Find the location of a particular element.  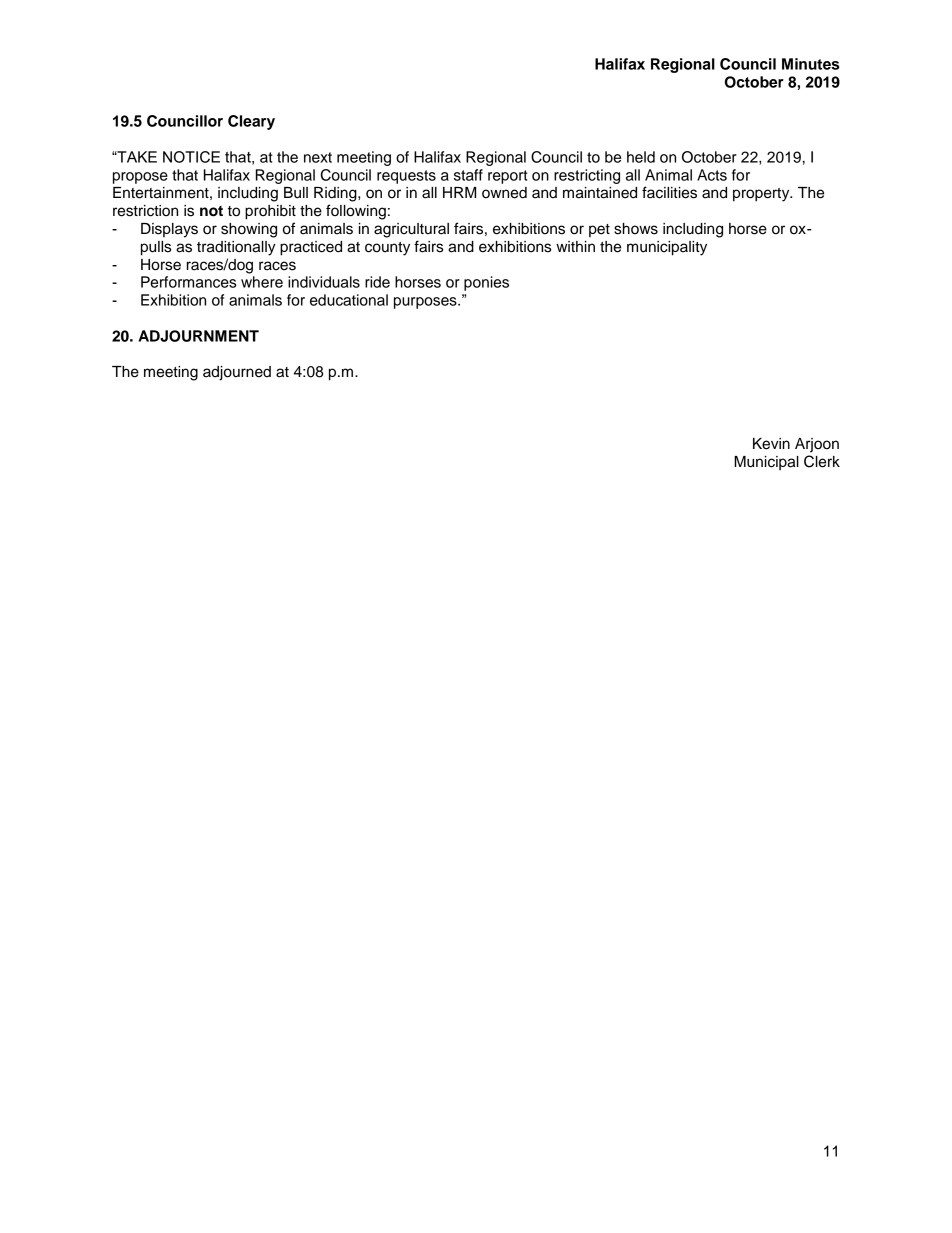

ponies is located at coordinates (486, 283).
